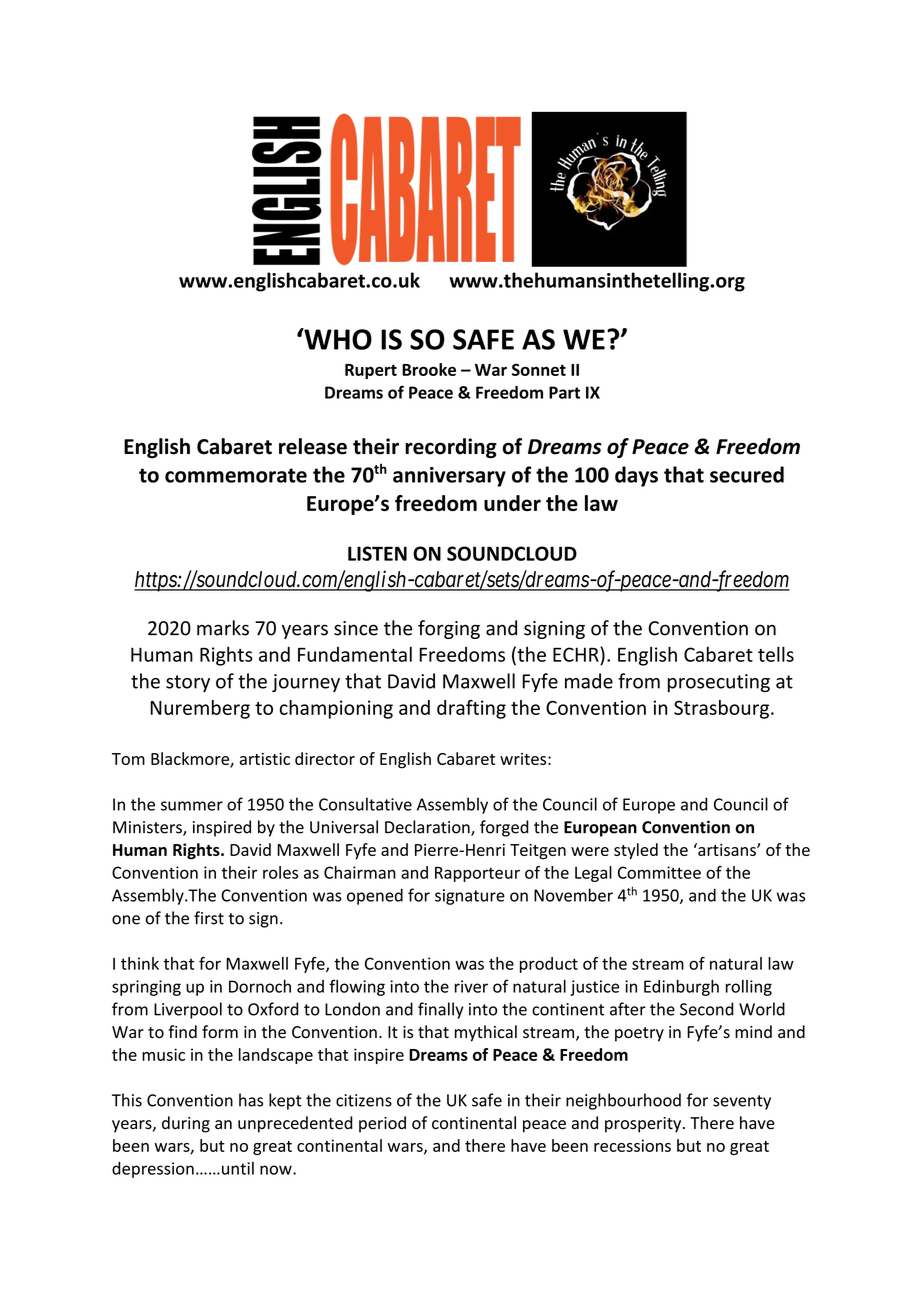  Describe the element at coordinates (429, 369) in the screenshot. I see `Brooke` at that location.
